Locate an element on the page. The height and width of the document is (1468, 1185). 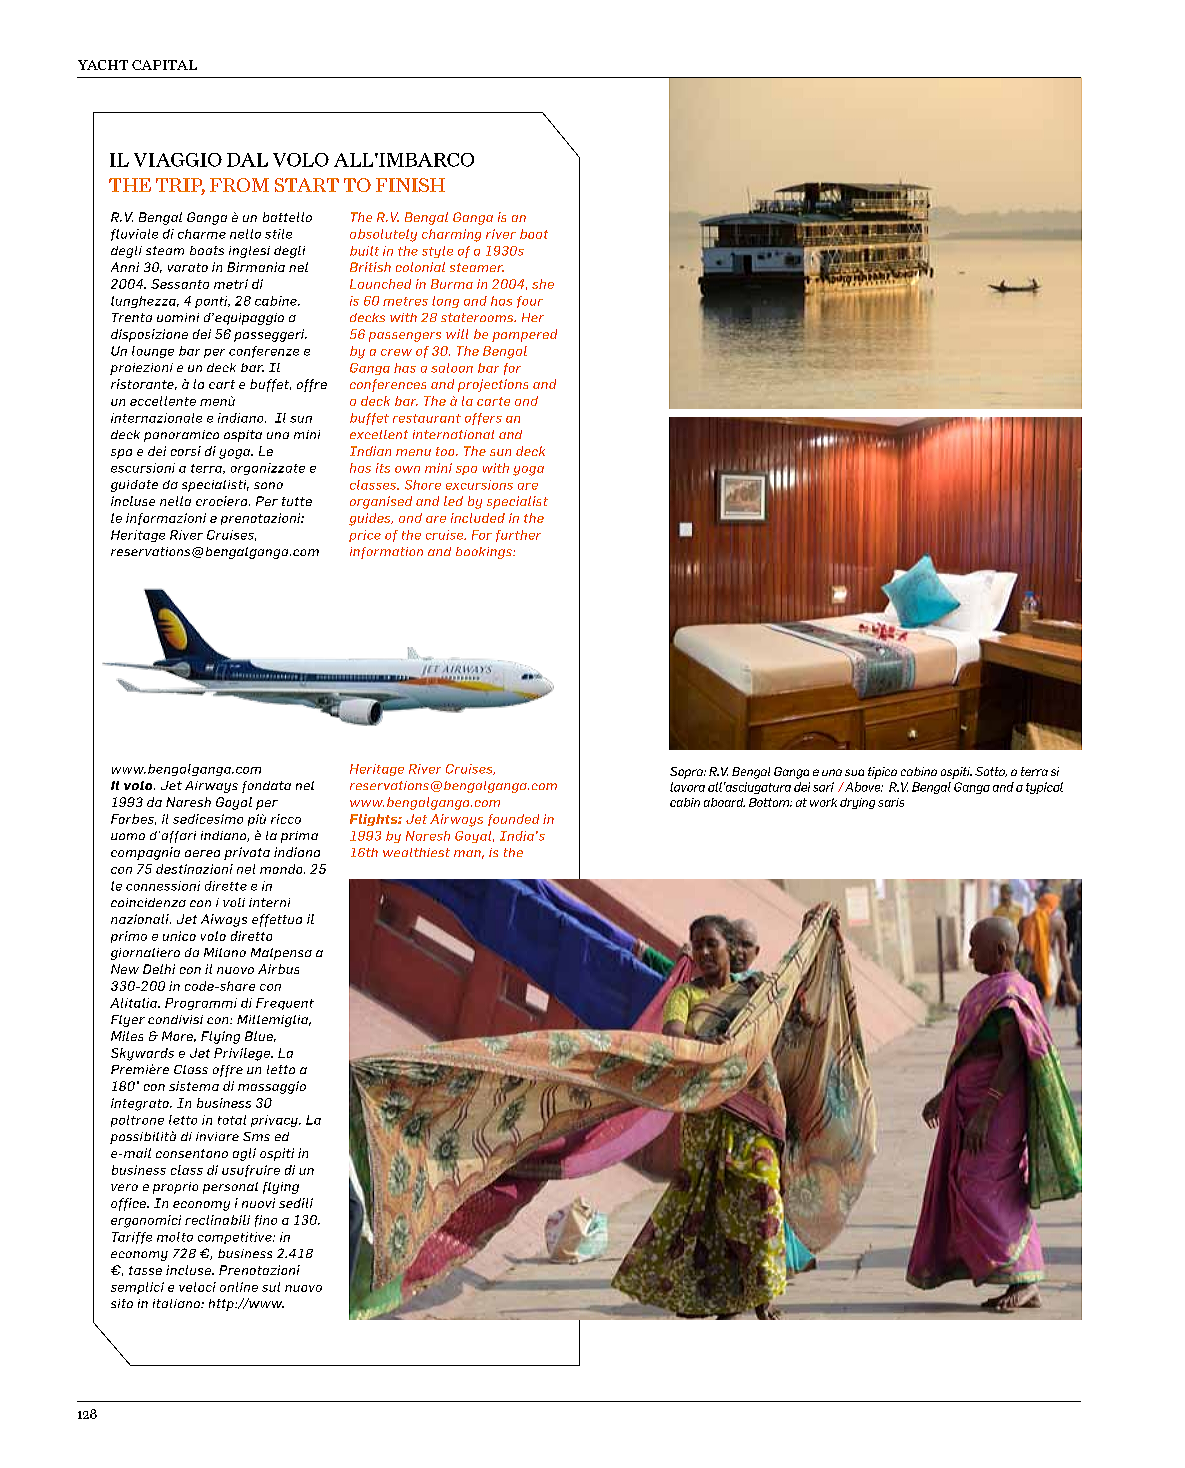
sul is located at coordinates (271, 1287).
